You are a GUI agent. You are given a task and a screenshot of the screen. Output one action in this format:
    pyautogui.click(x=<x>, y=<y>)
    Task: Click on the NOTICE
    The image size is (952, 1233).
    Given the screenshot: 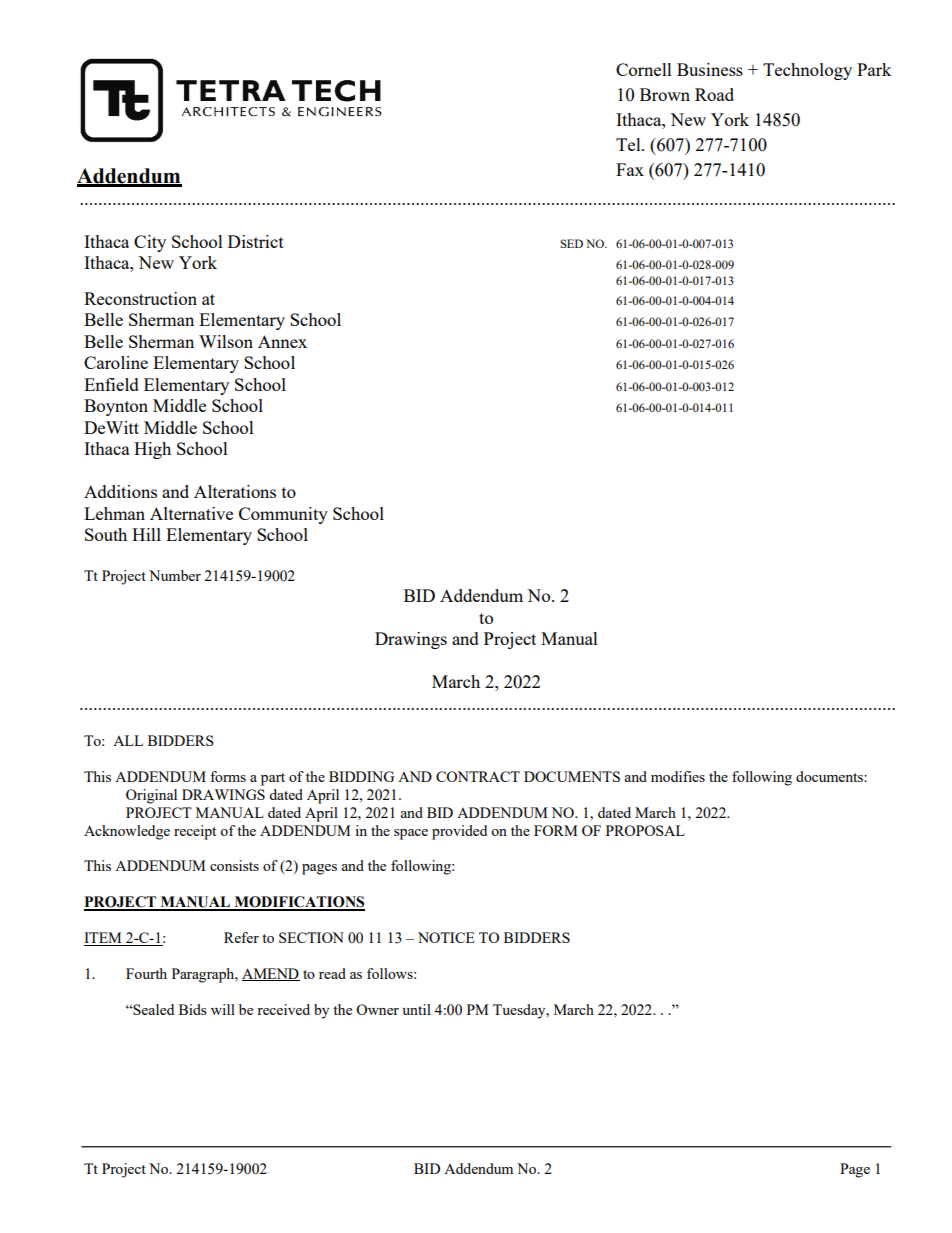 What is the action you would take?
    pyautogui.click(x=446, y=937)
